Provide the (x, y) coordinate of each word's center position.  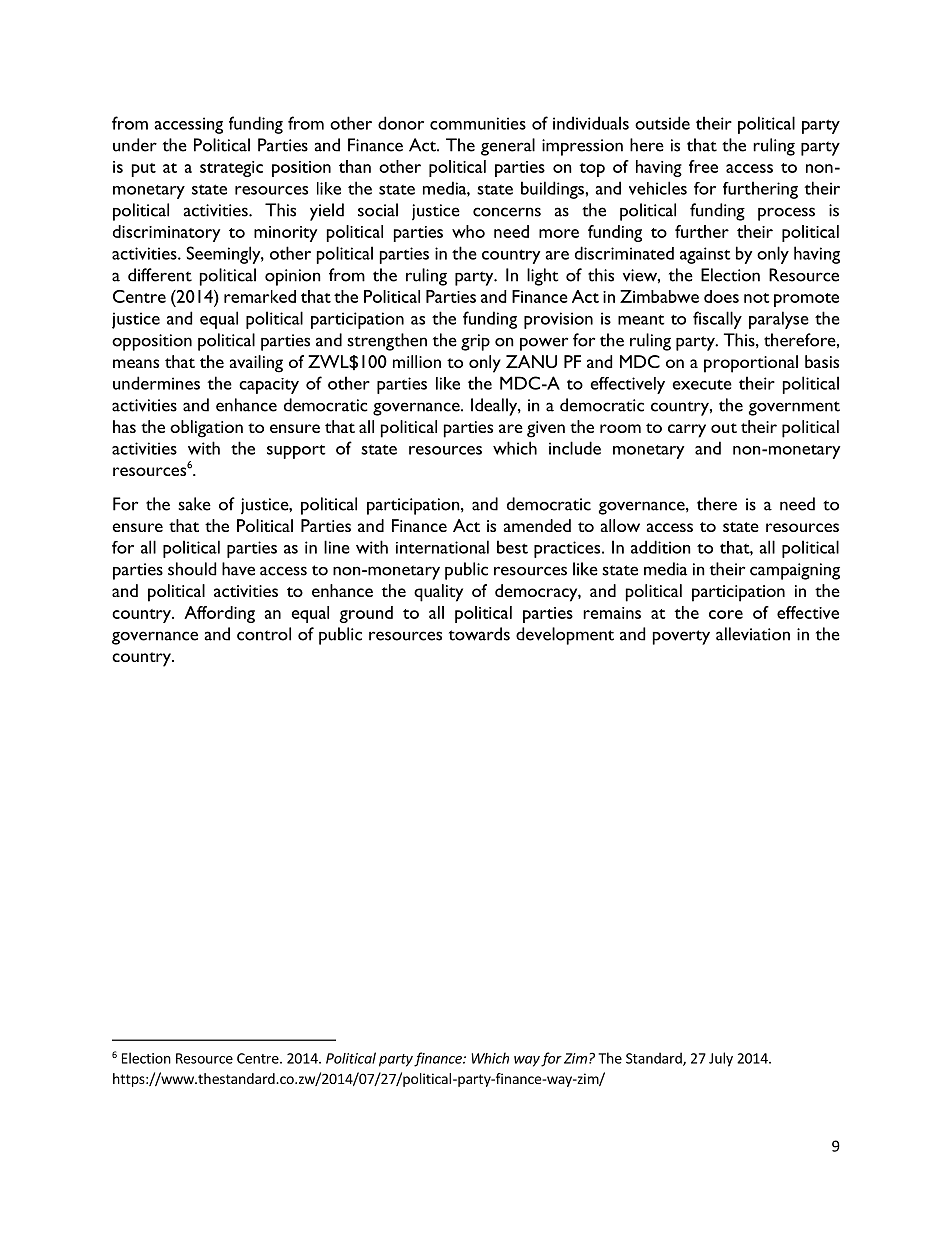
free (703, 166)
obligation (206, 429)
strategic (231, 169)
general (508, 147)
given (546, 429)
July (721, 1059)
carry (687, 431)
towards (479, 634)
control (264, 634)
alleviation (753, 634)
